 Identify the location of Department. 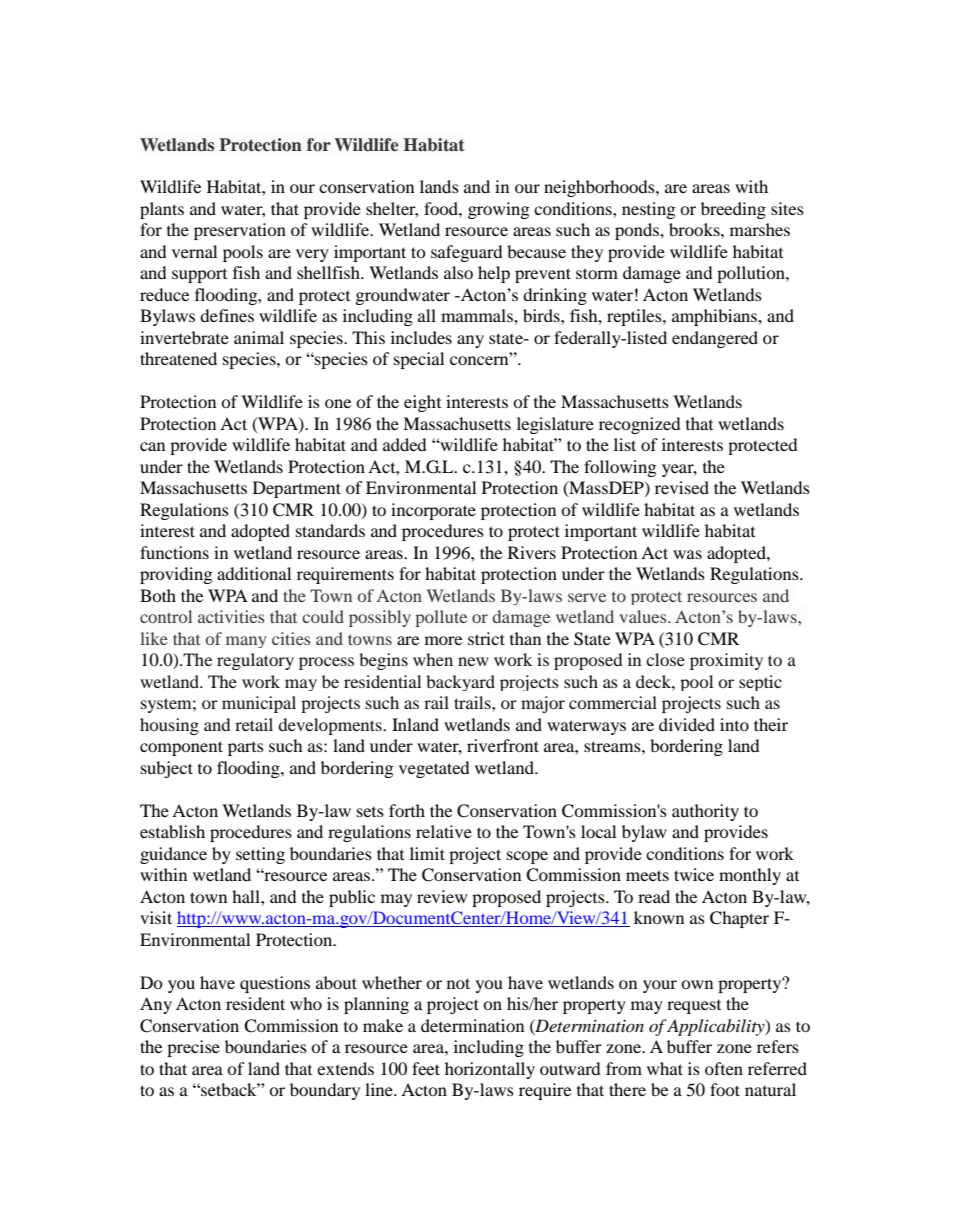
(297, 489).
